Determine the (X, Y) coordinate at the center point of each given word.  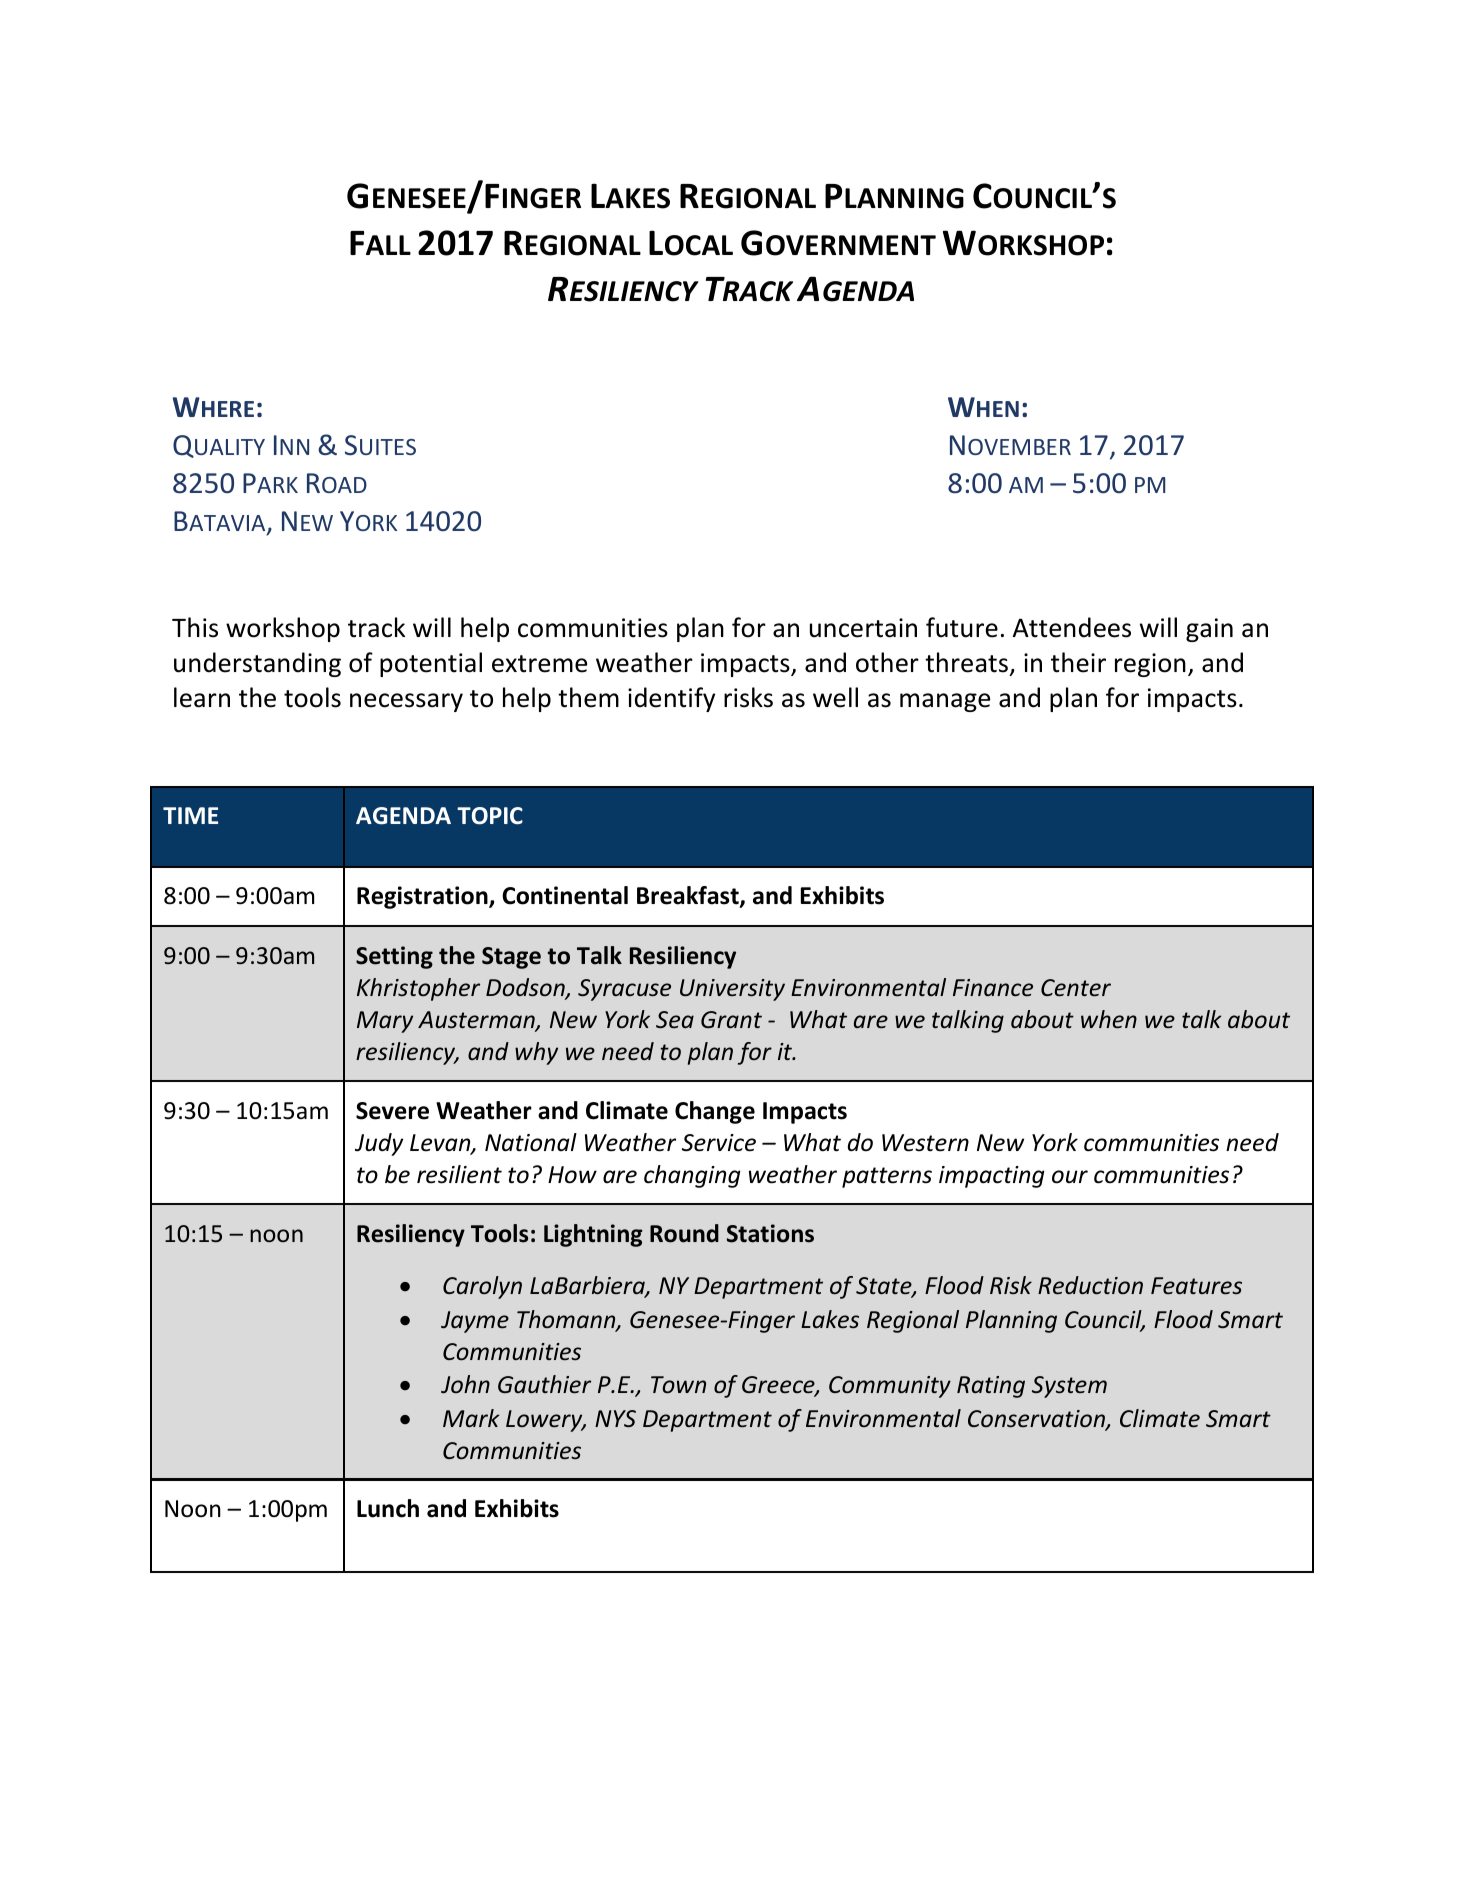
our (1070, 1177)
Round (684, 1233)
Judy (379, 1144)
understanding (257, 664)
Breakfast (689, 897)
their (1078, 662)
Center (1076, 987)
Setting (394, 957)
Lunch (388, 1508)
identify (671, 699)
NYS (615, 1418)
